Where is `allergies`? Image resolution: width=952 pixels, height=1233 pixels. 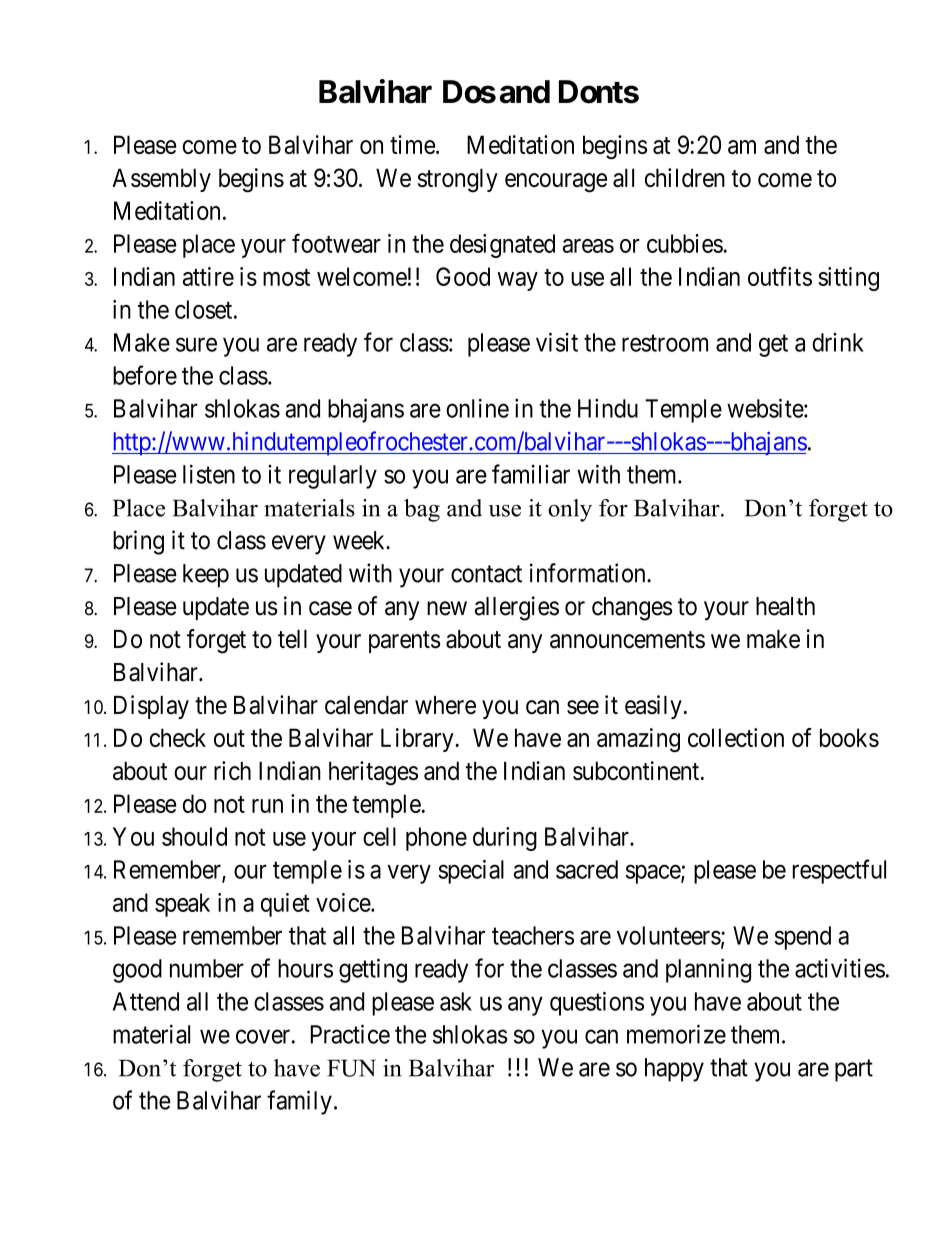 allergies is located at coordinates (517, 608).
